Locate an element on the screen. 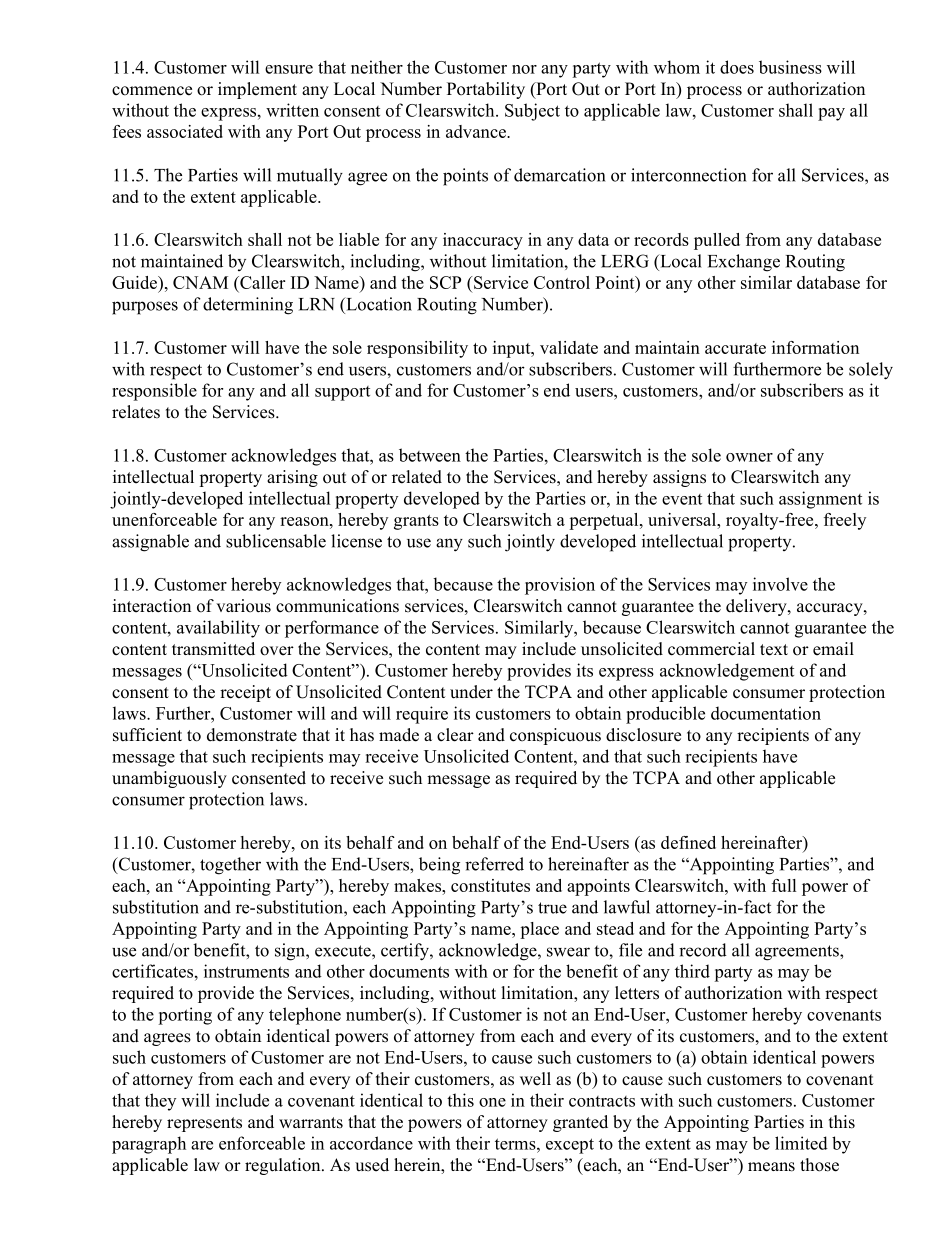  implement is located at coordinates (257, 90).
